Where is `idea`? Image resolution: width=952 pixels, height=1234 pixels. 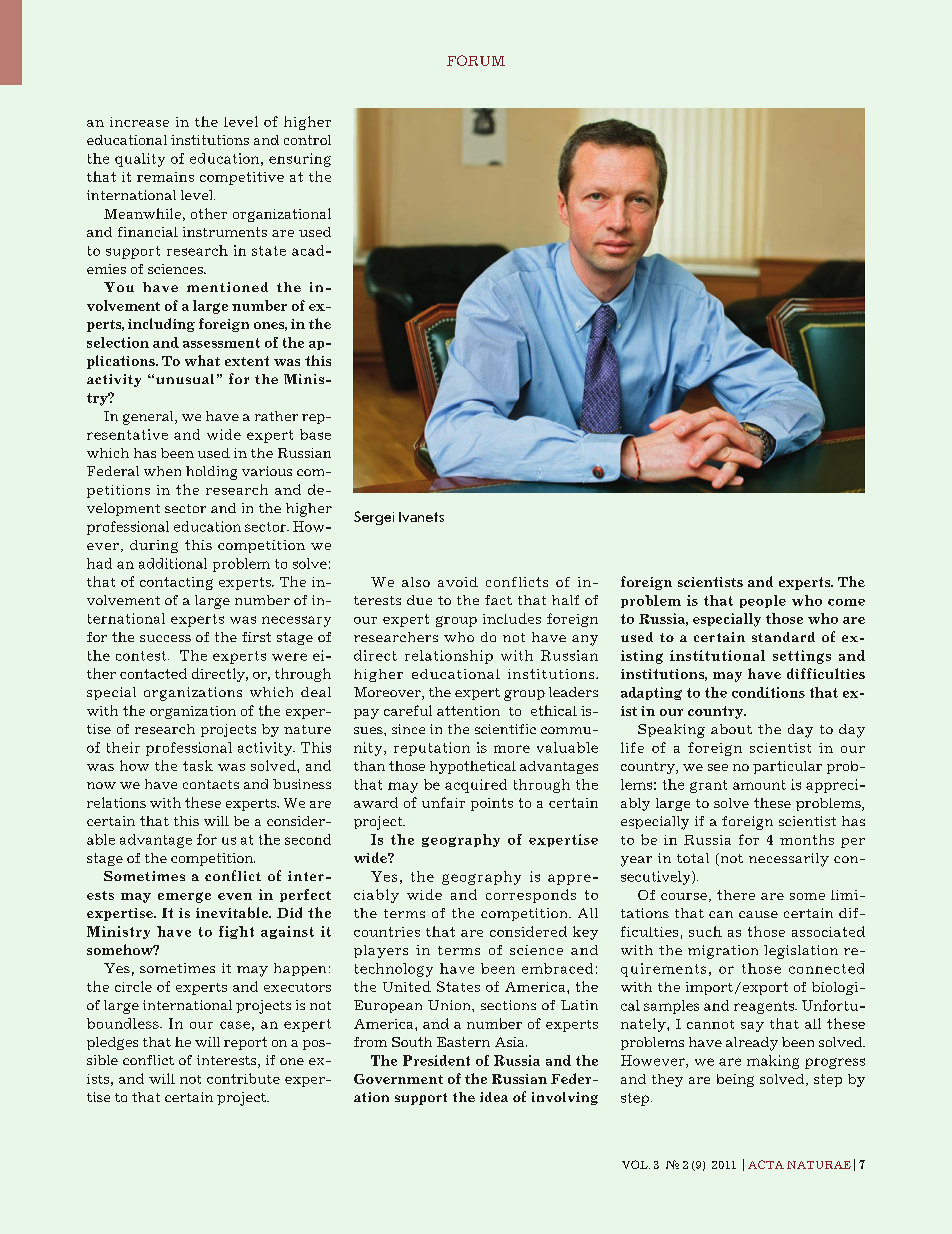 idea is located at coordinates (494, 1097).
